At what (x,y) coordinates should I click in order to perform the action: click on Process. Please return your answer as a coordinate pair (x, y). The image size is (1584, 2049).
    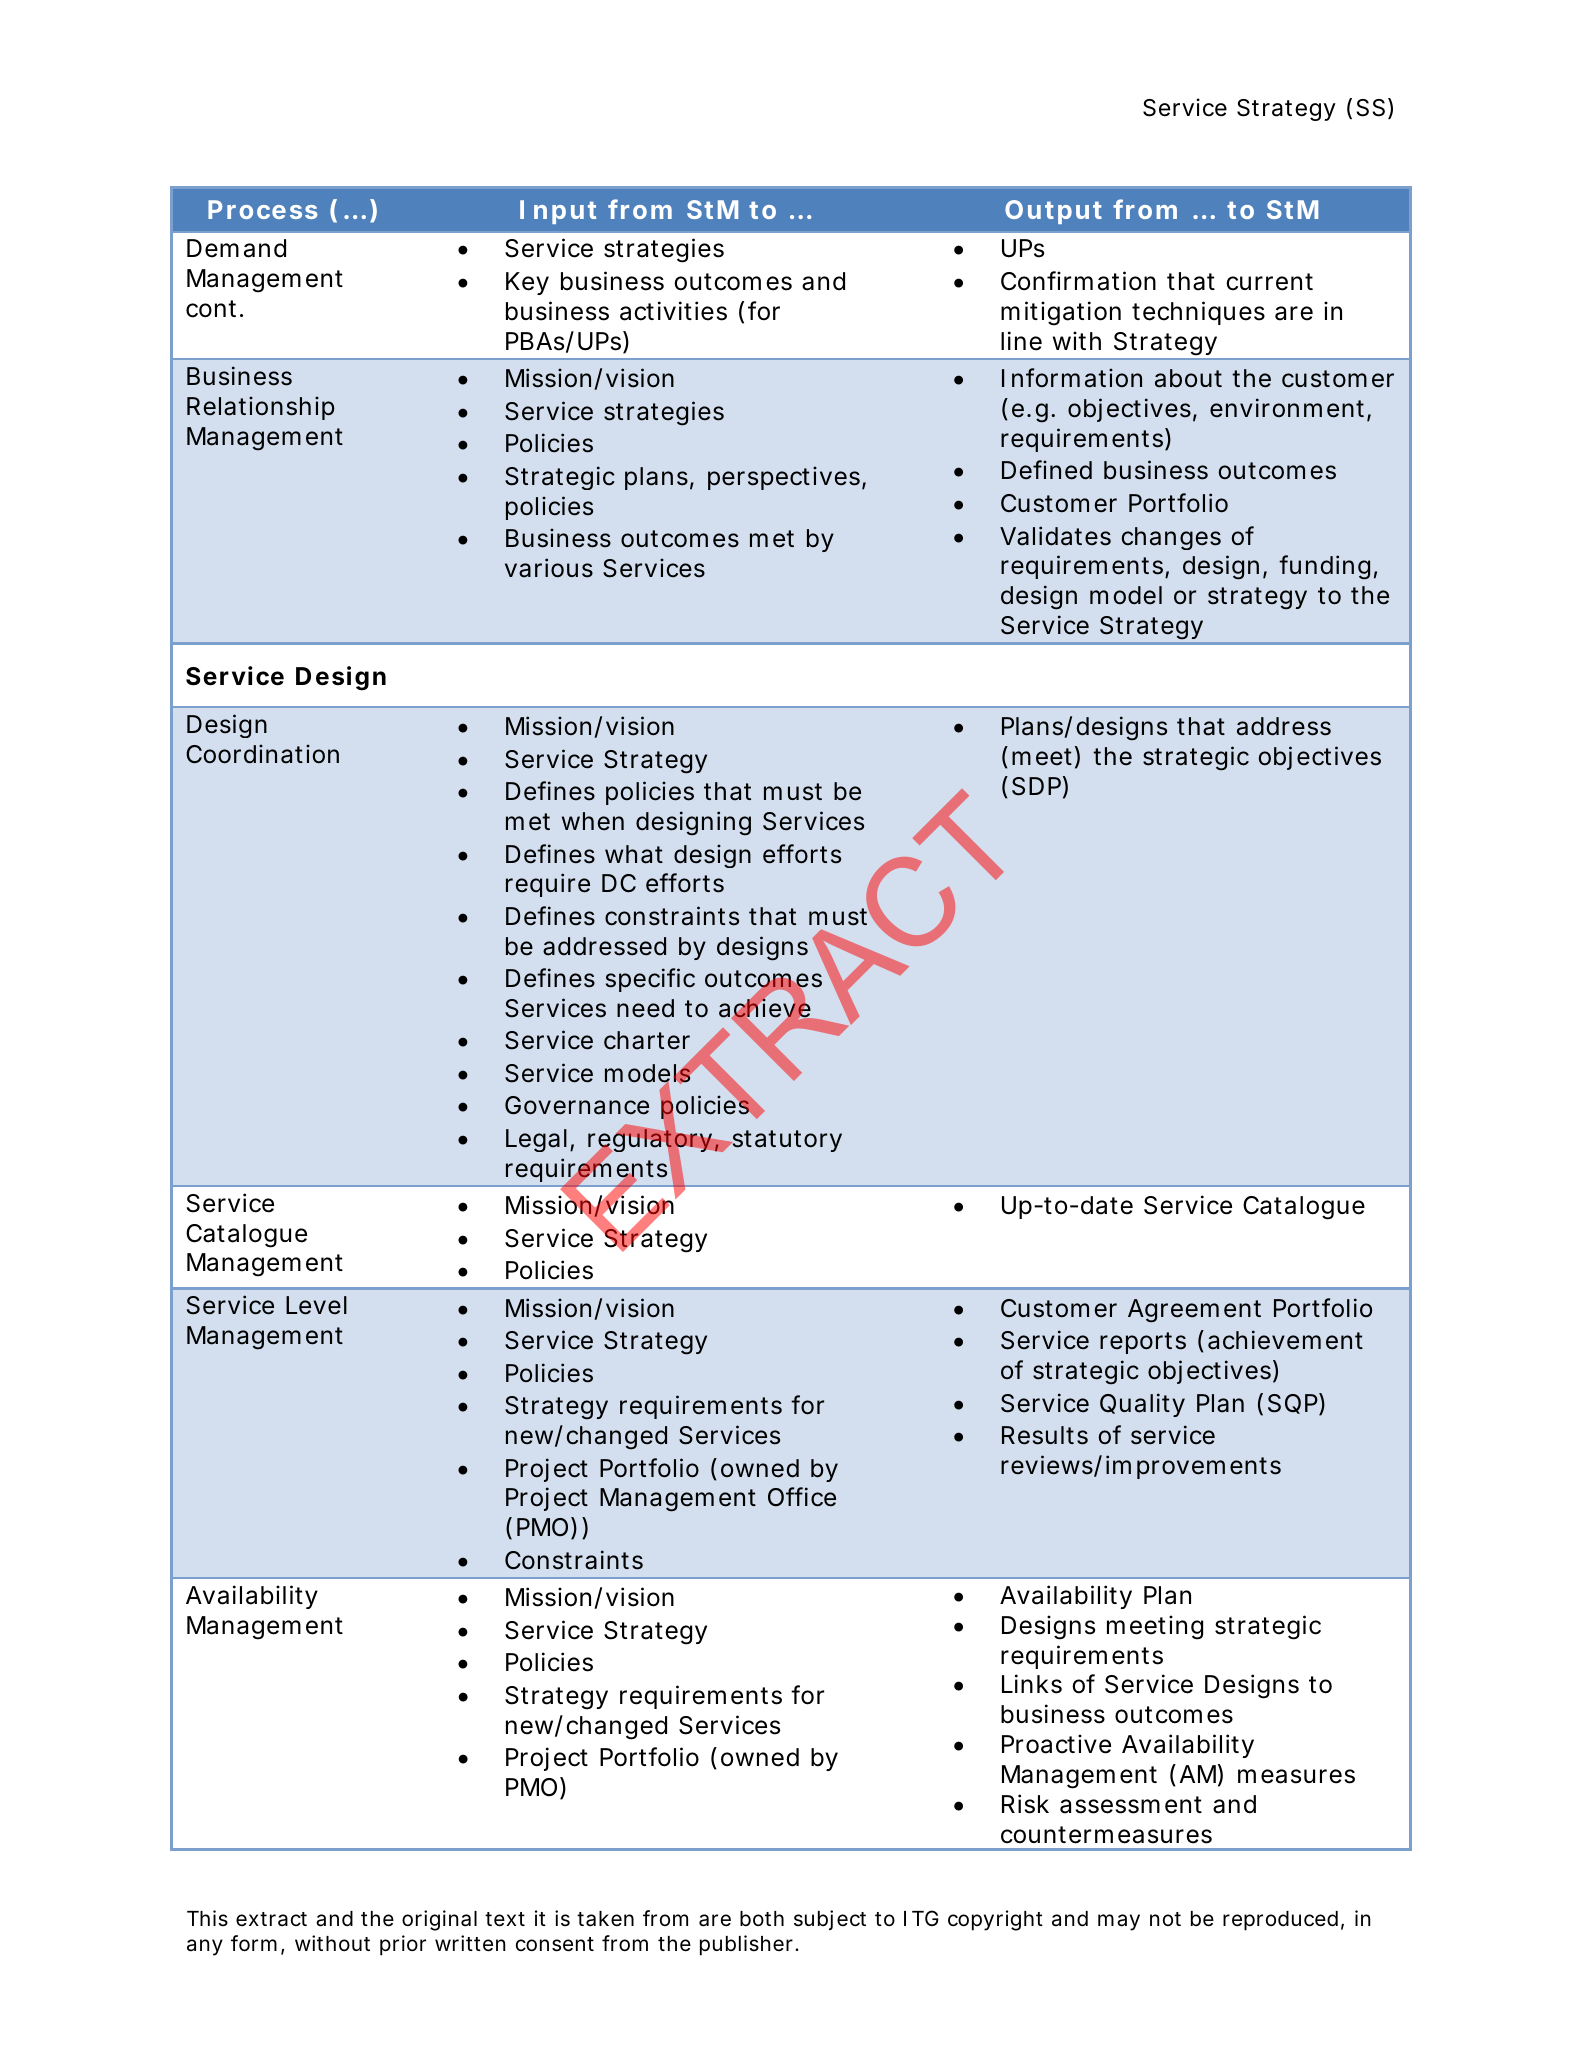
    Looking at the image, I should click on (263, 209).
